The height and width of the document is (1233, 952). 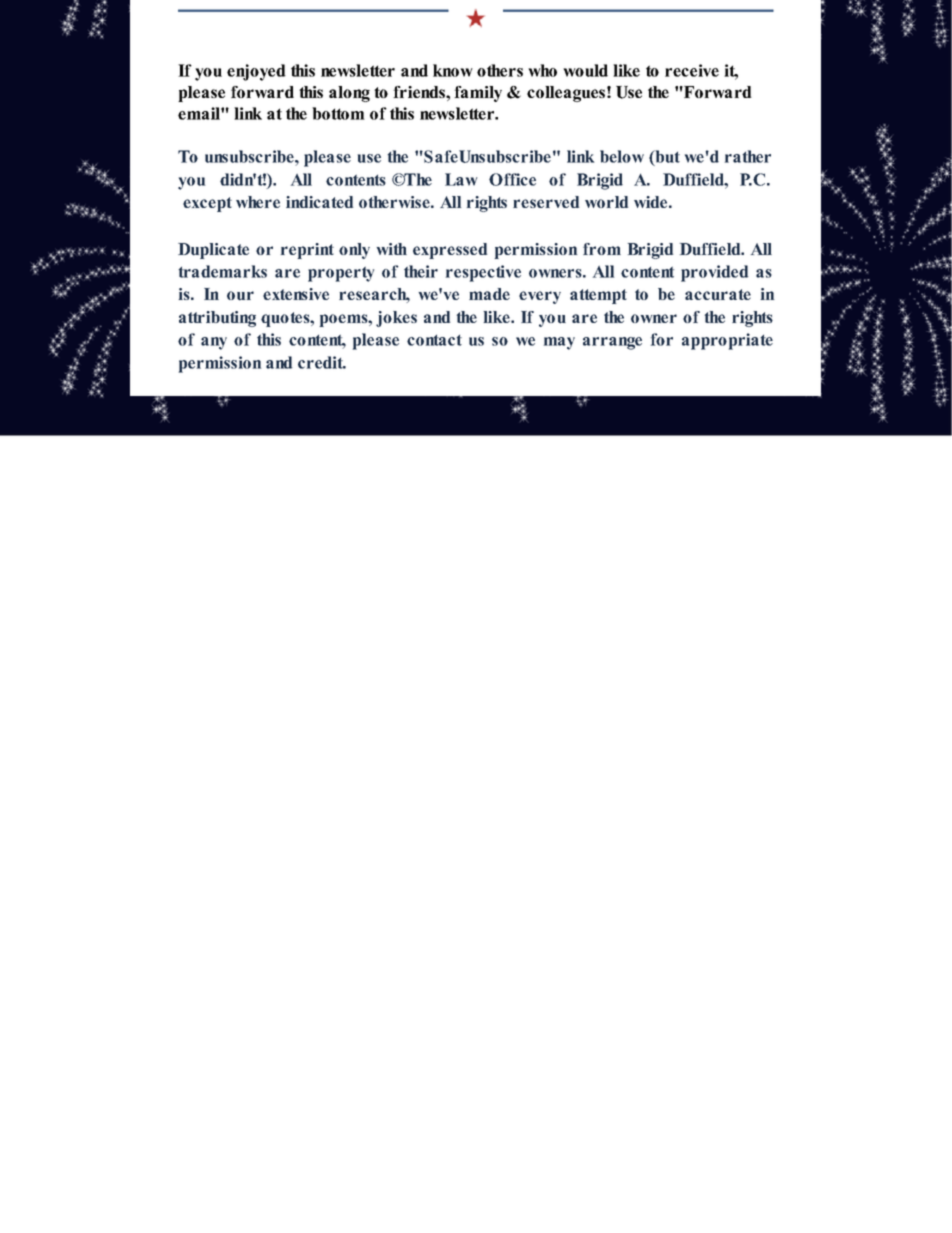 I want to click on receive, so click(x=692, y=70).
